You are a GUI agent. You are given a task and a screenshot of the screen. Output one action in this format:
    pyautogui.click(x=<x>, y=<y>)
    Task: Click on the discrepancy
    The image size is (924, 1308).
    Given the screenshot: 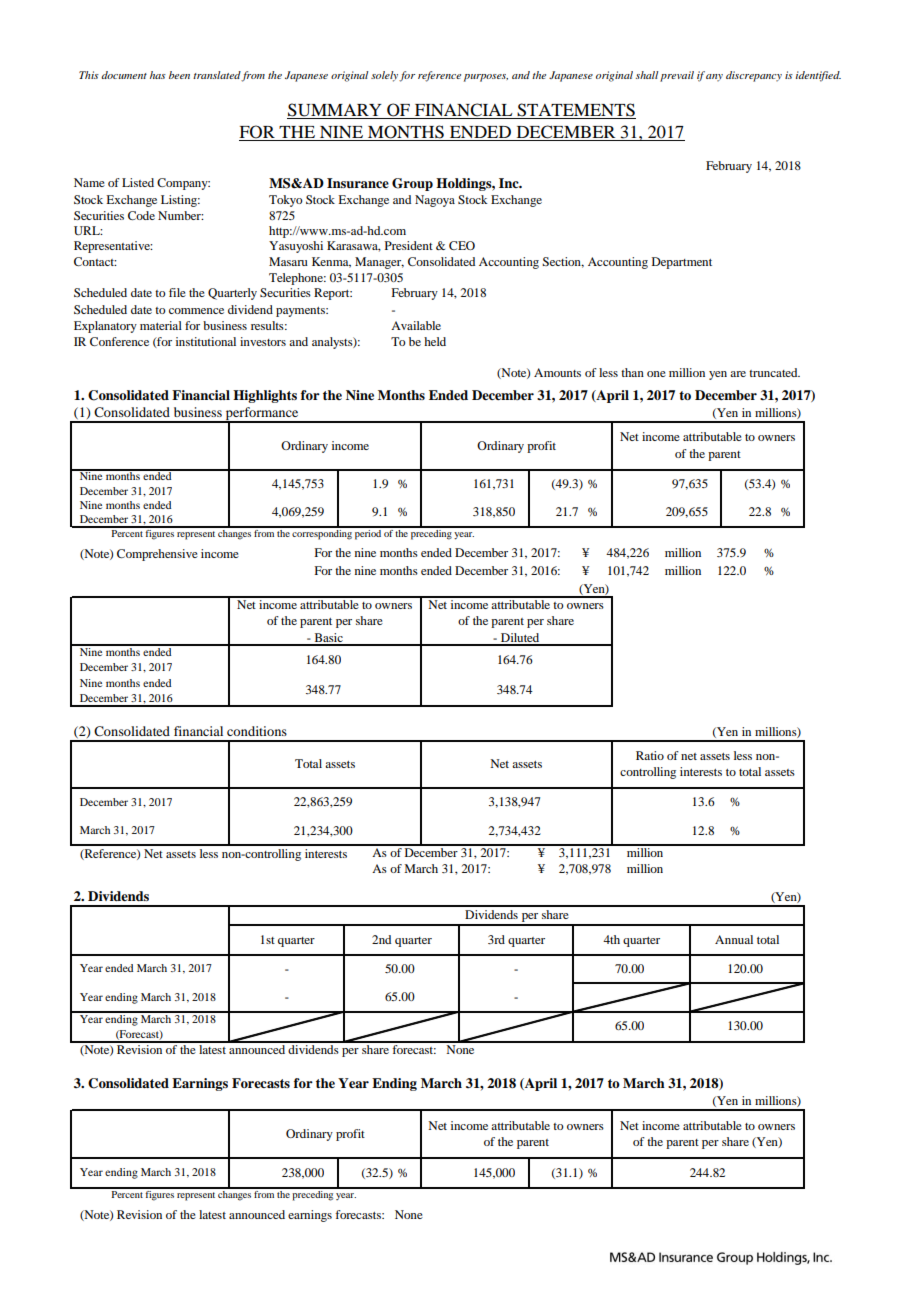 What is the action you would take?
    pyautogui.click(x=754, y=76)
